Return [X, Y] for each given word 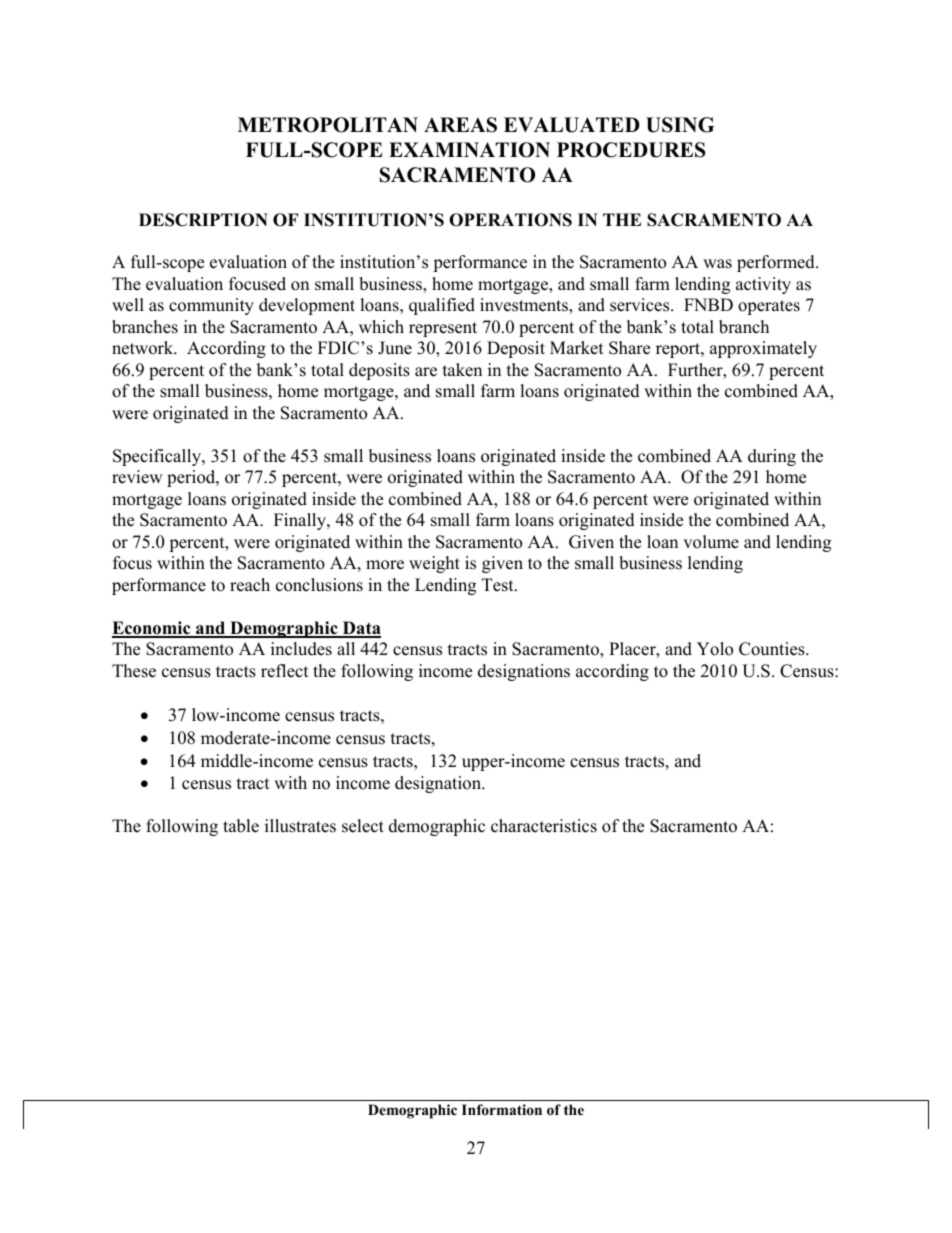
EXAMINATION [469, 150]
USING [680, 125]
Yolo [715, 649]
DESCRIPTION [203, 220]
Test [499, 585]
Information [502, 1109]
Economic [152, 629]
